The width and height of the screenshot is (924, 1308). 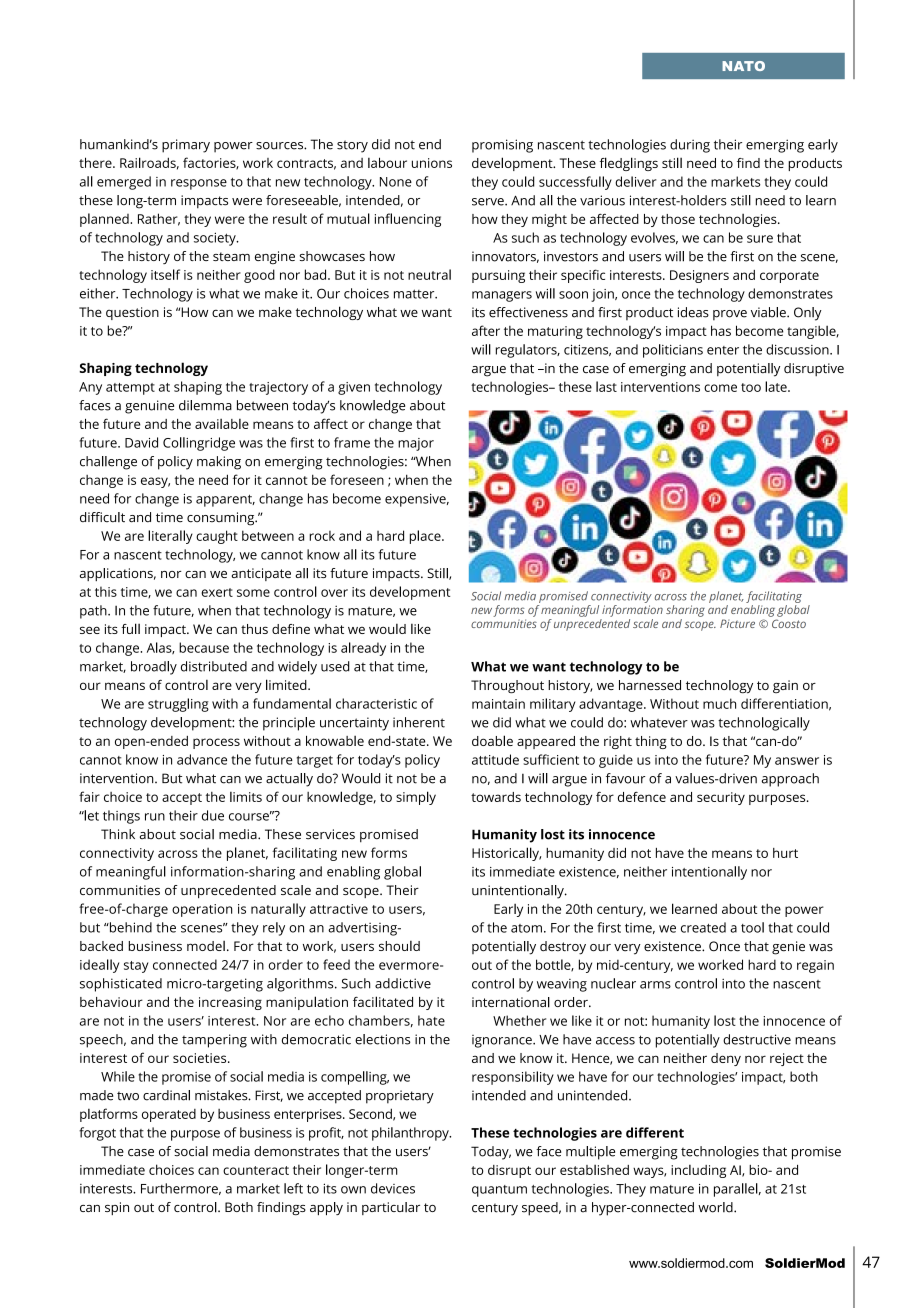 What do you see at coordinates (737, 623) in the screenshot?
I see `Picture` at bounding box center [737, 623].
